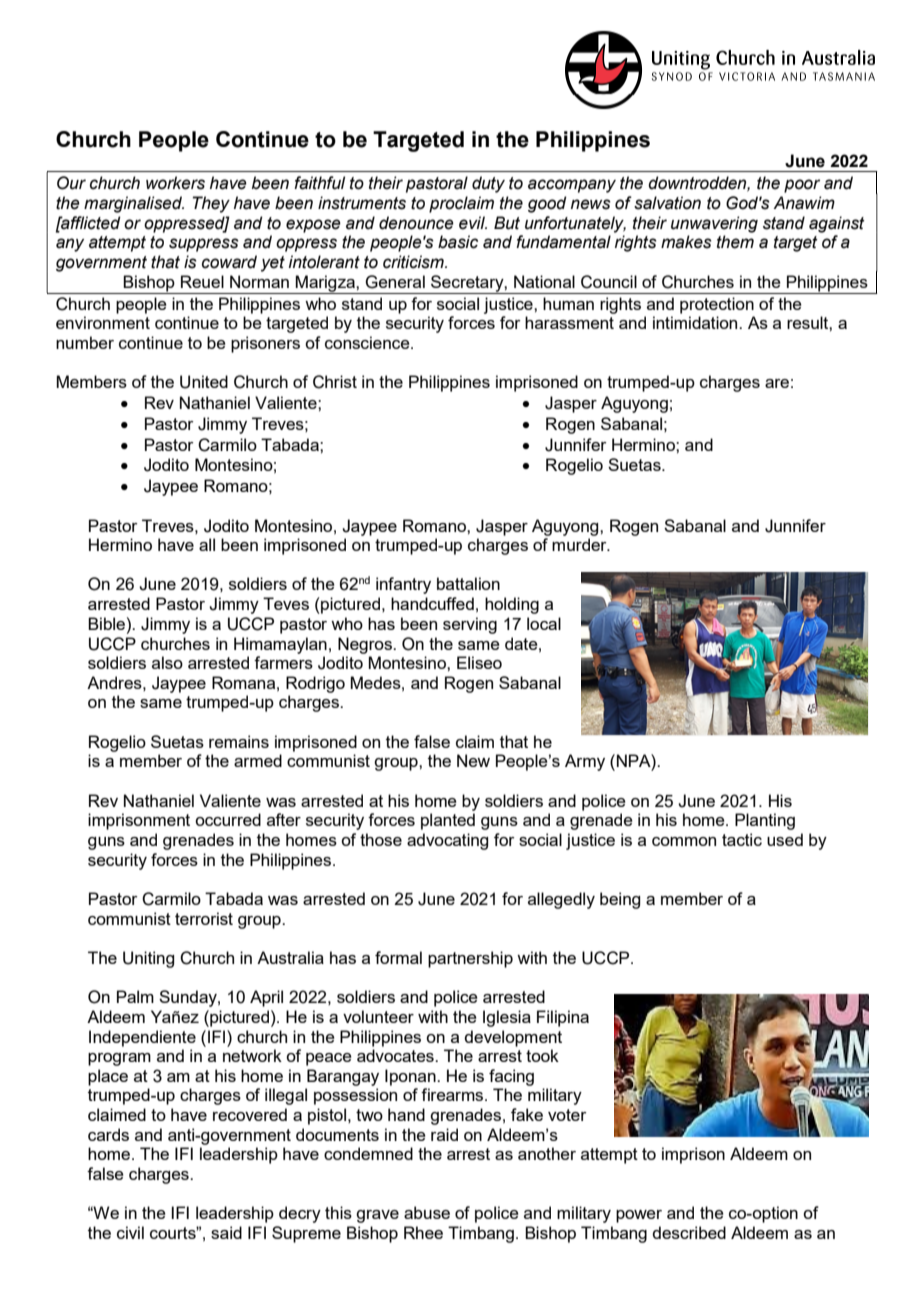  Describe the element at coordinates (580, 544) in the document. I see `murder` at that location.
